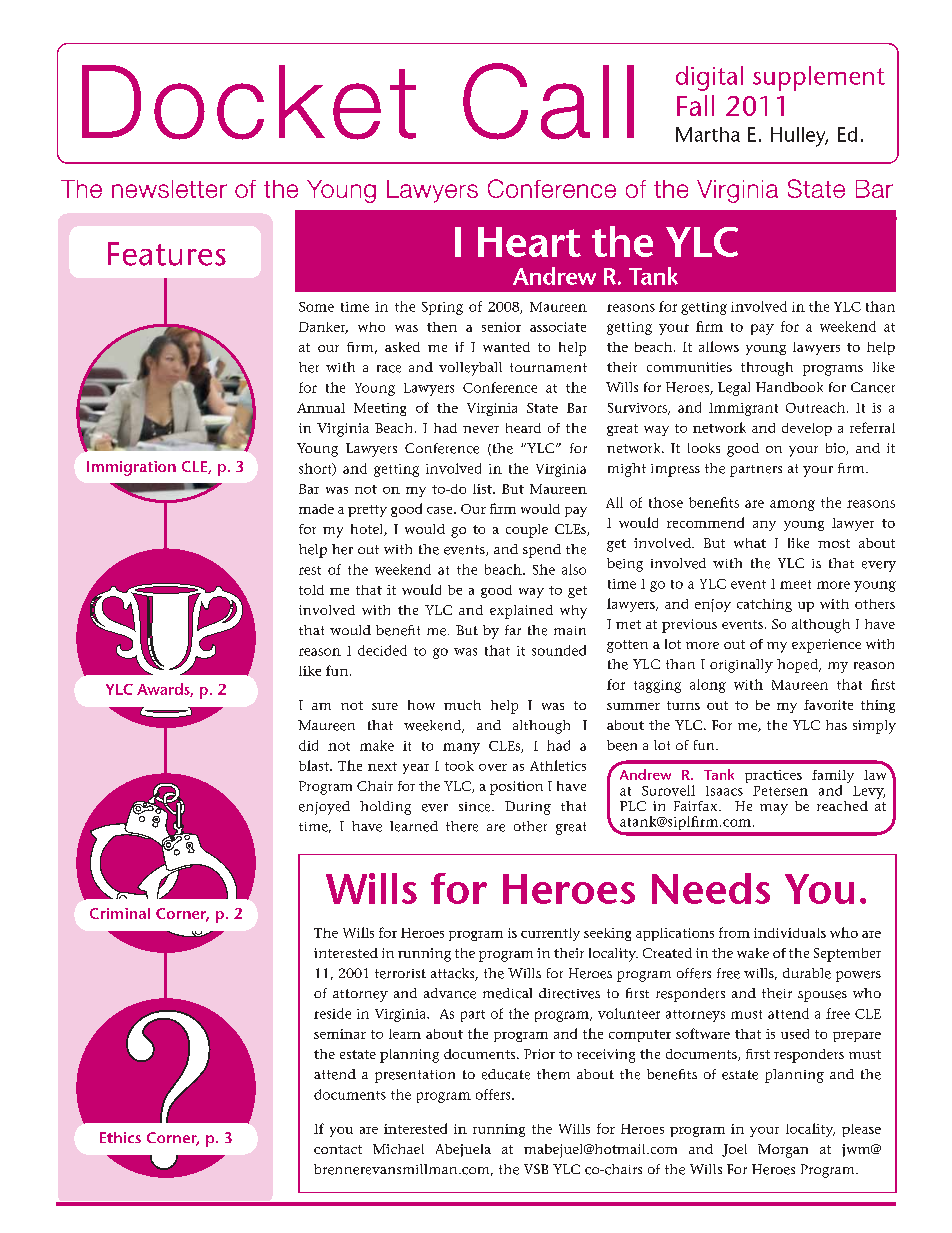 This image has height=1233, width=952. I want to click on supplement, so click(819, 78).
